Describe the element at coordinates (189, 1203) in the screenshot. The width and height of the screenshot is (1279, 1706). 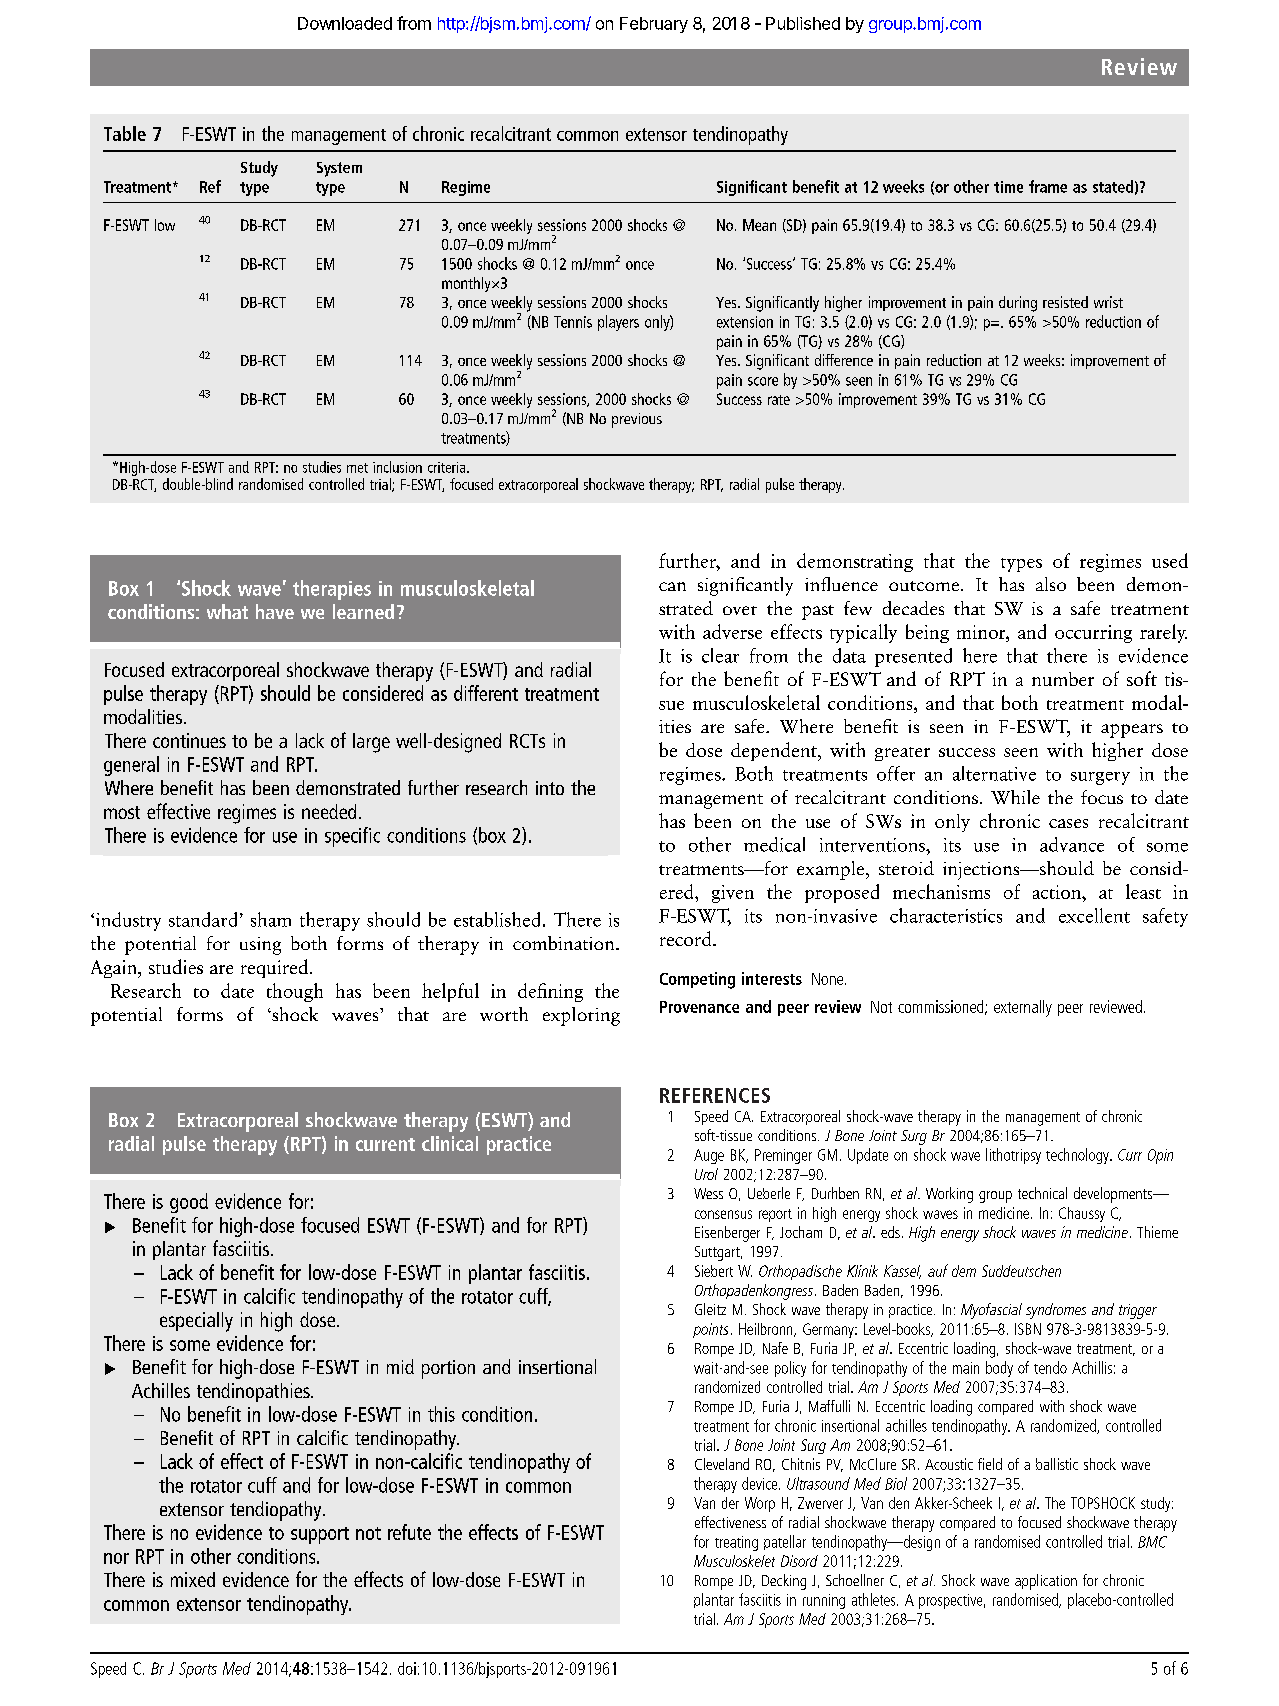
I see `good` at that location.
